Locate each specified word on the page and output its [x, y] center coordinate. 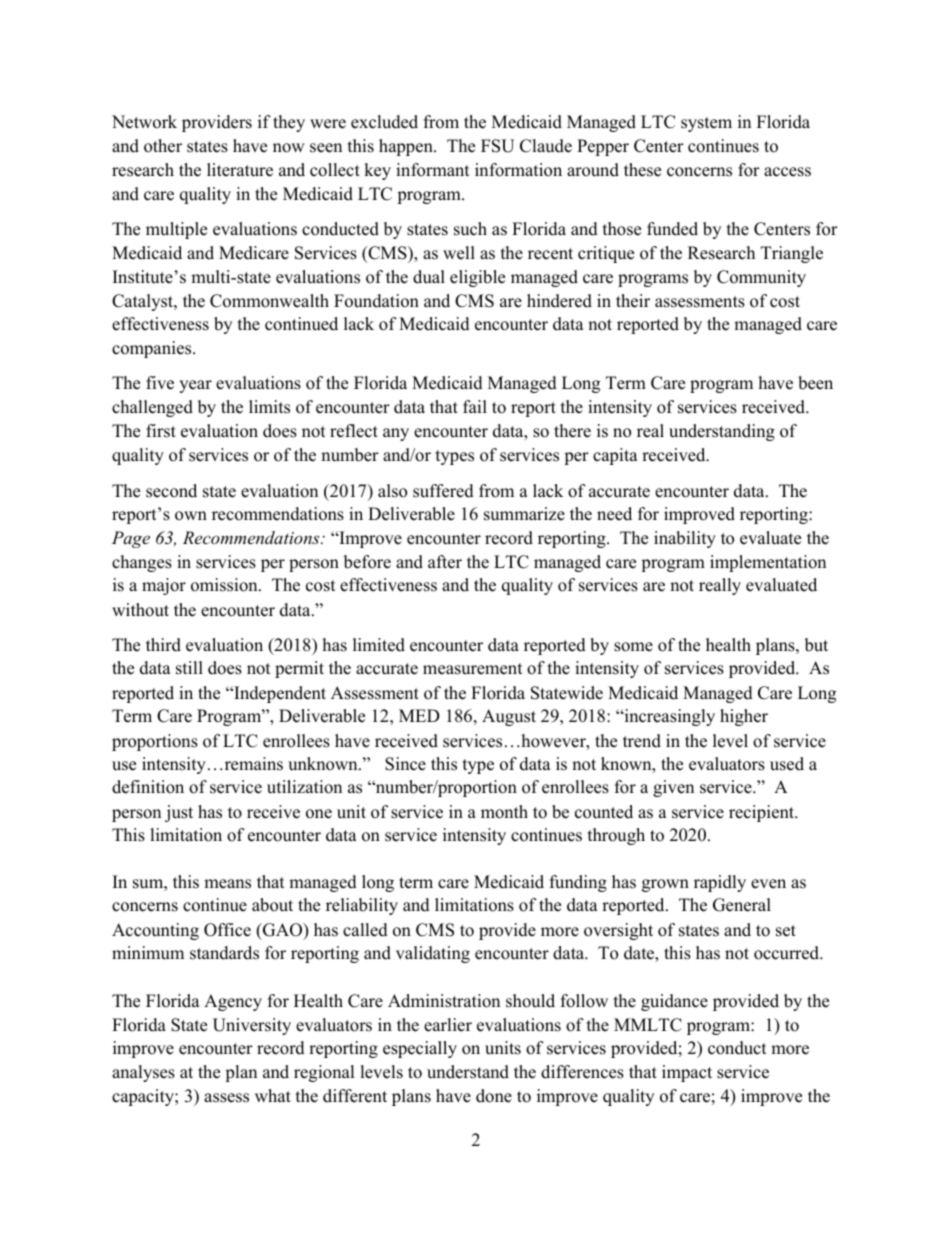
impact [687, 1073]
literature [240, 170]
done [494, 1096]
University [252, 1026]
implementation [768, 563]
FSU [497, 146]
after [445, 562]
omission [225, 585]
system [706, 124]
